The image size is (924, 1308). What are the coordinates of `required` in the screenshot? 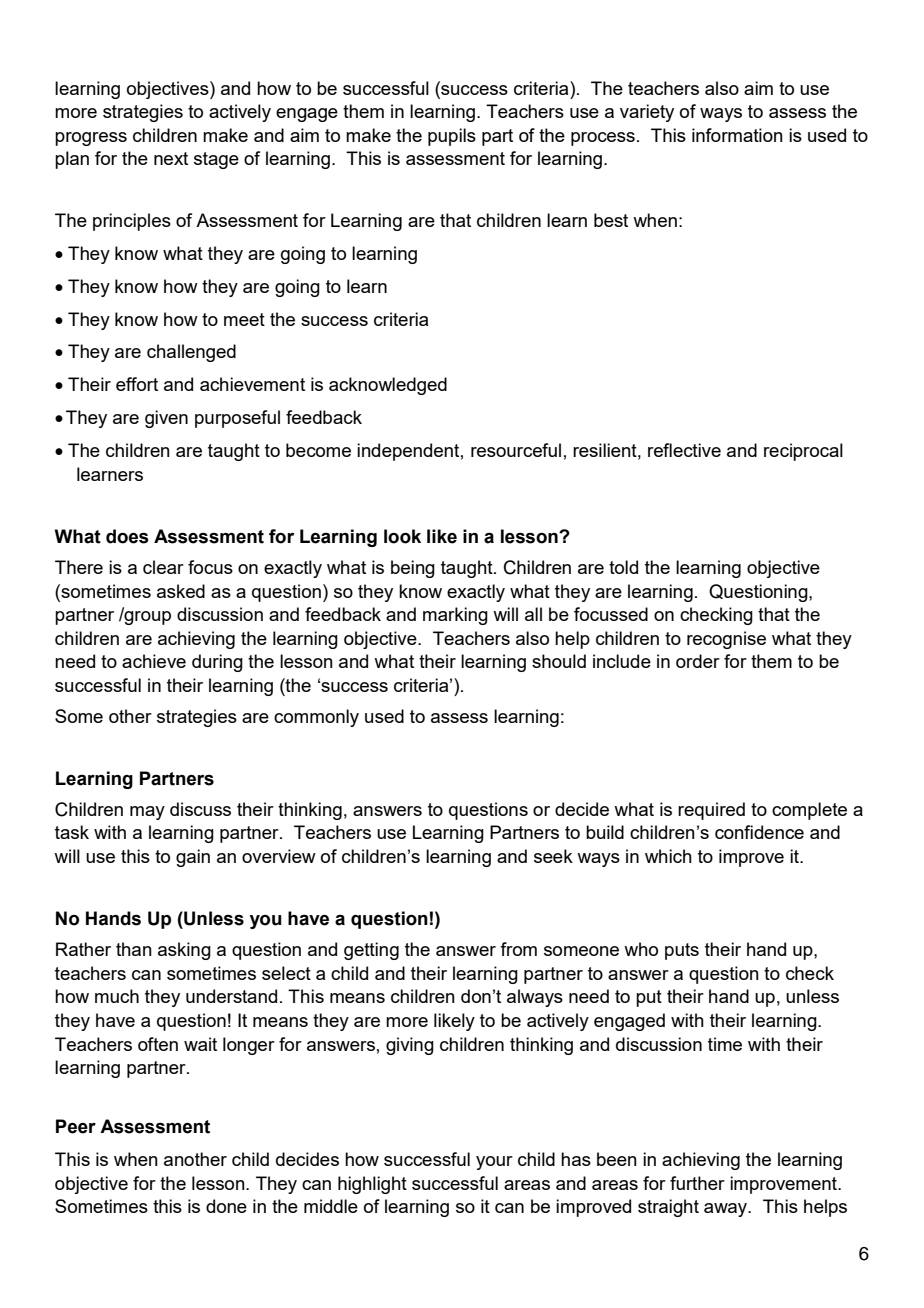 It's located at (711, 811).
